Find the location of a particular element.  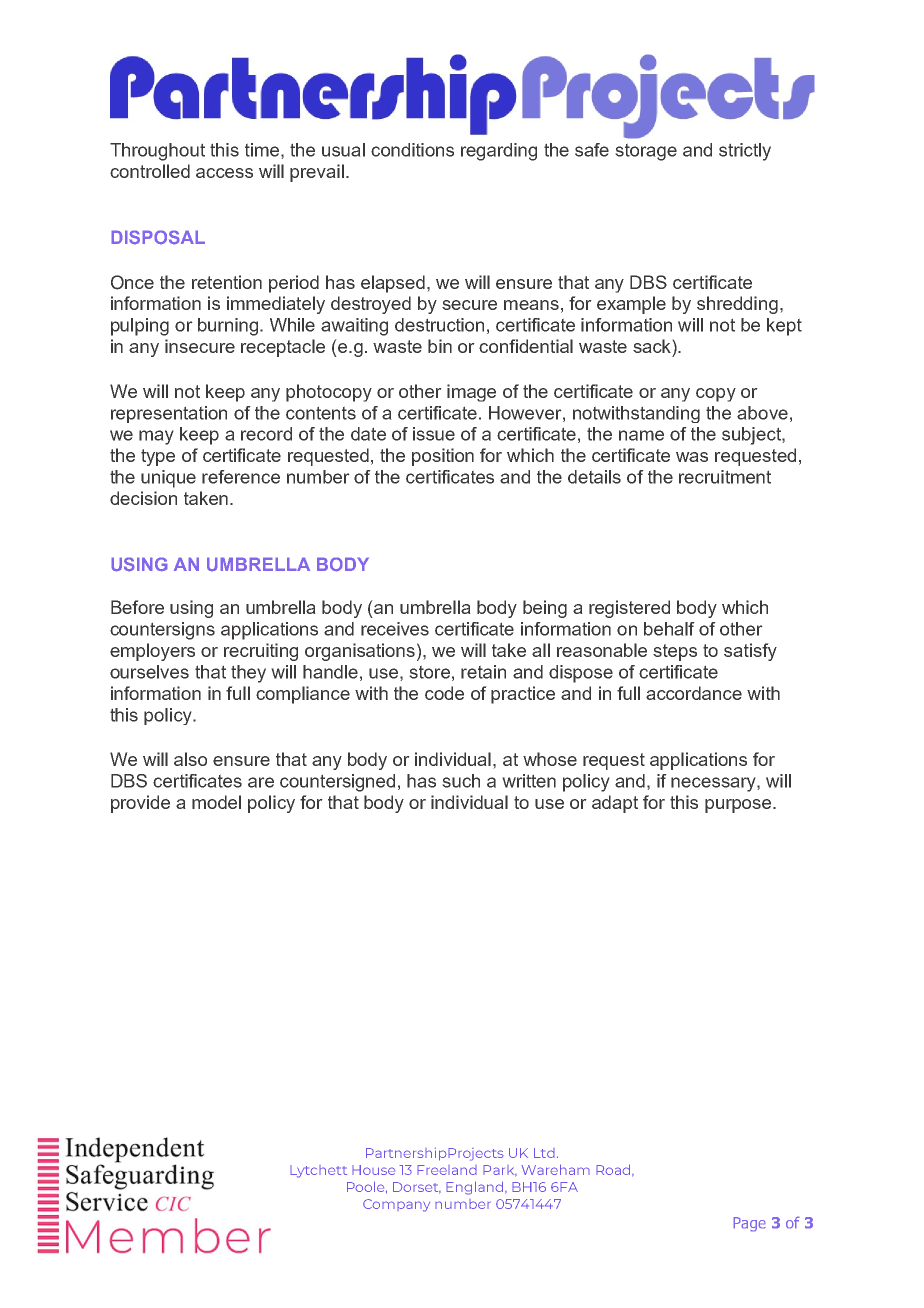

issue is located at coordinates (434, 434).
